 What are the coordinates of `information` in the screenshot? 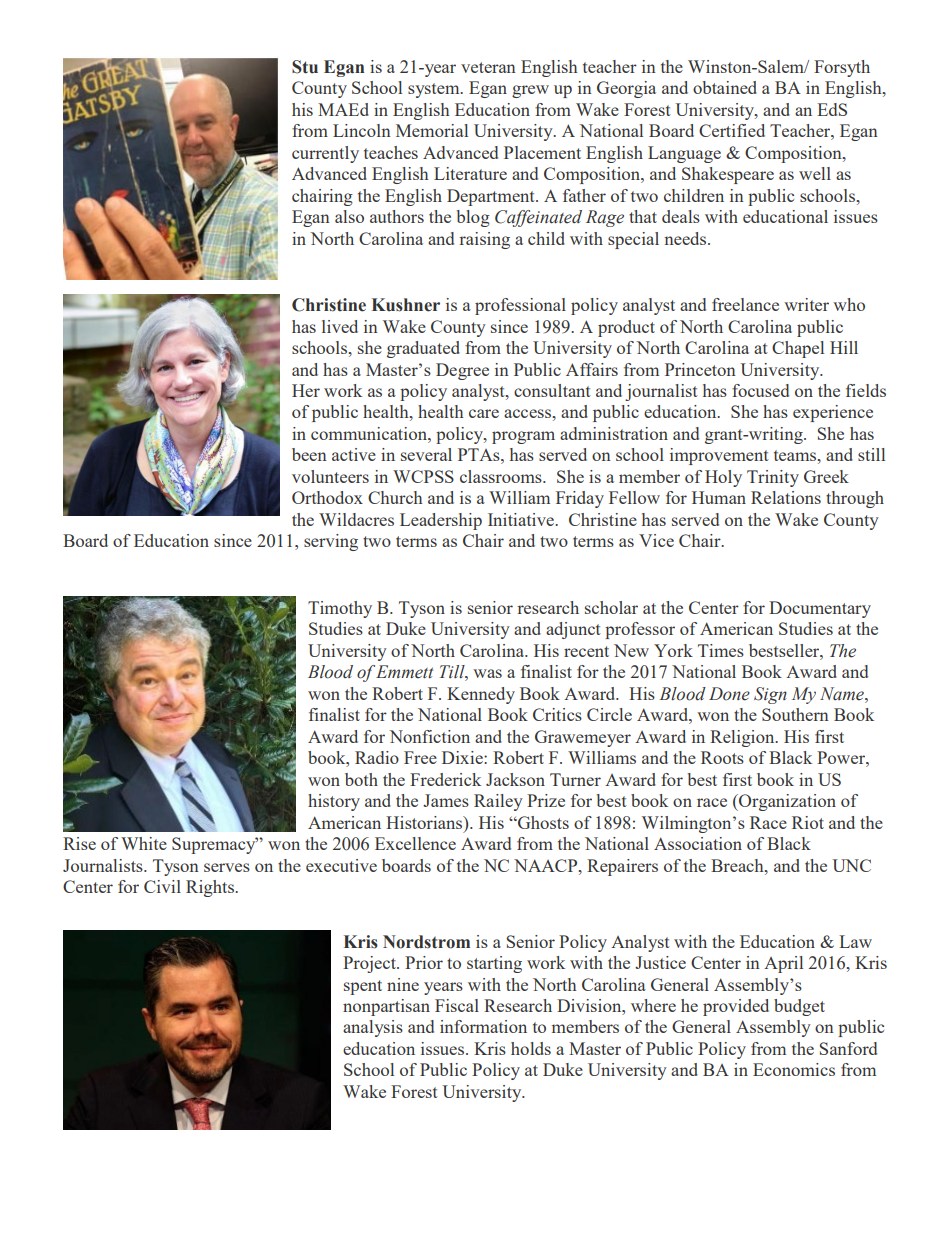 It's located at (483, 1026).
